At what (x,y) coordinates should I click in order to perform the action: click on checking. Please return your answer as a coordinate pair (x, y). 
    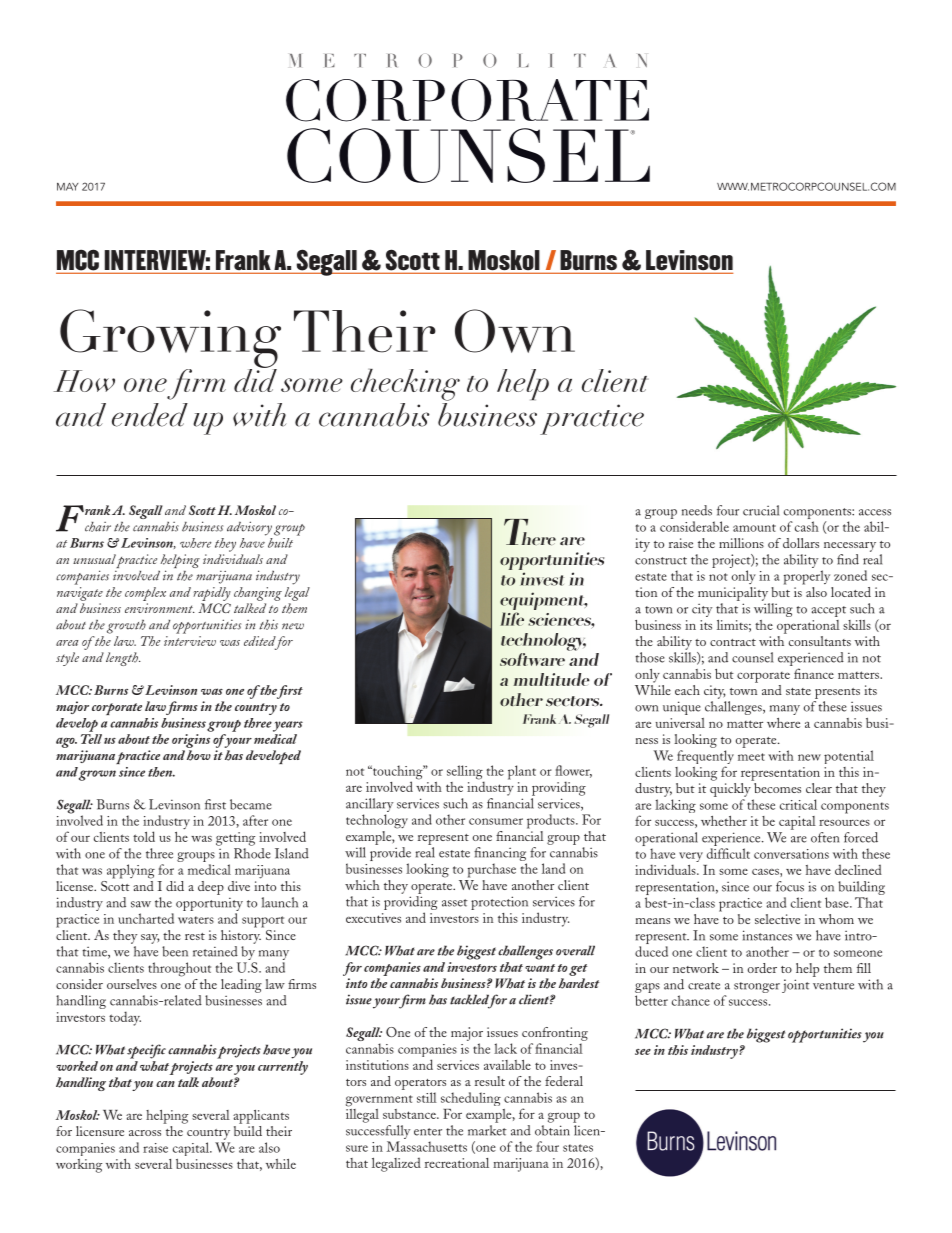
    Looking at the image, I should click on (405, 385).
